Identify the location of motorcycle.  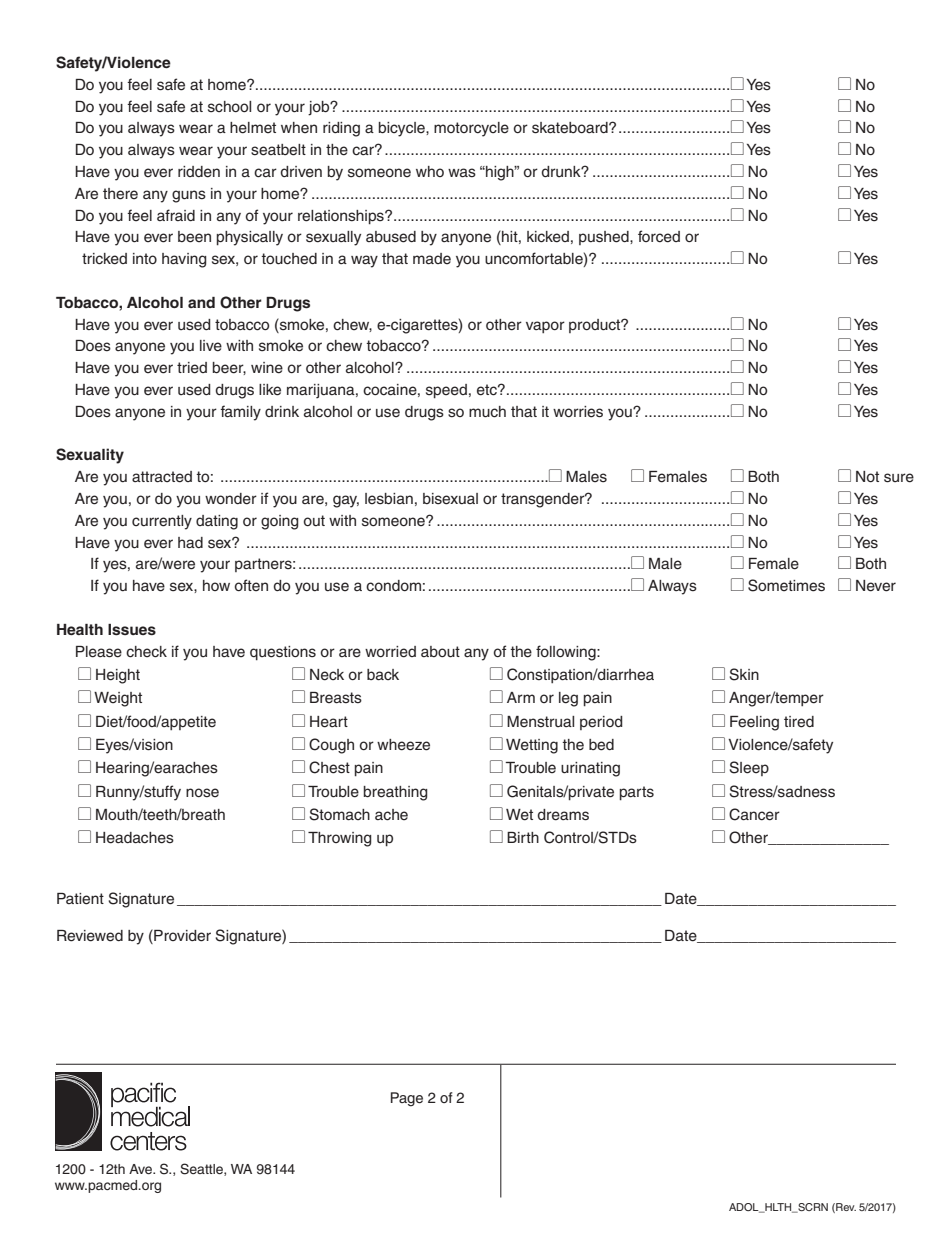
(471, 129).
